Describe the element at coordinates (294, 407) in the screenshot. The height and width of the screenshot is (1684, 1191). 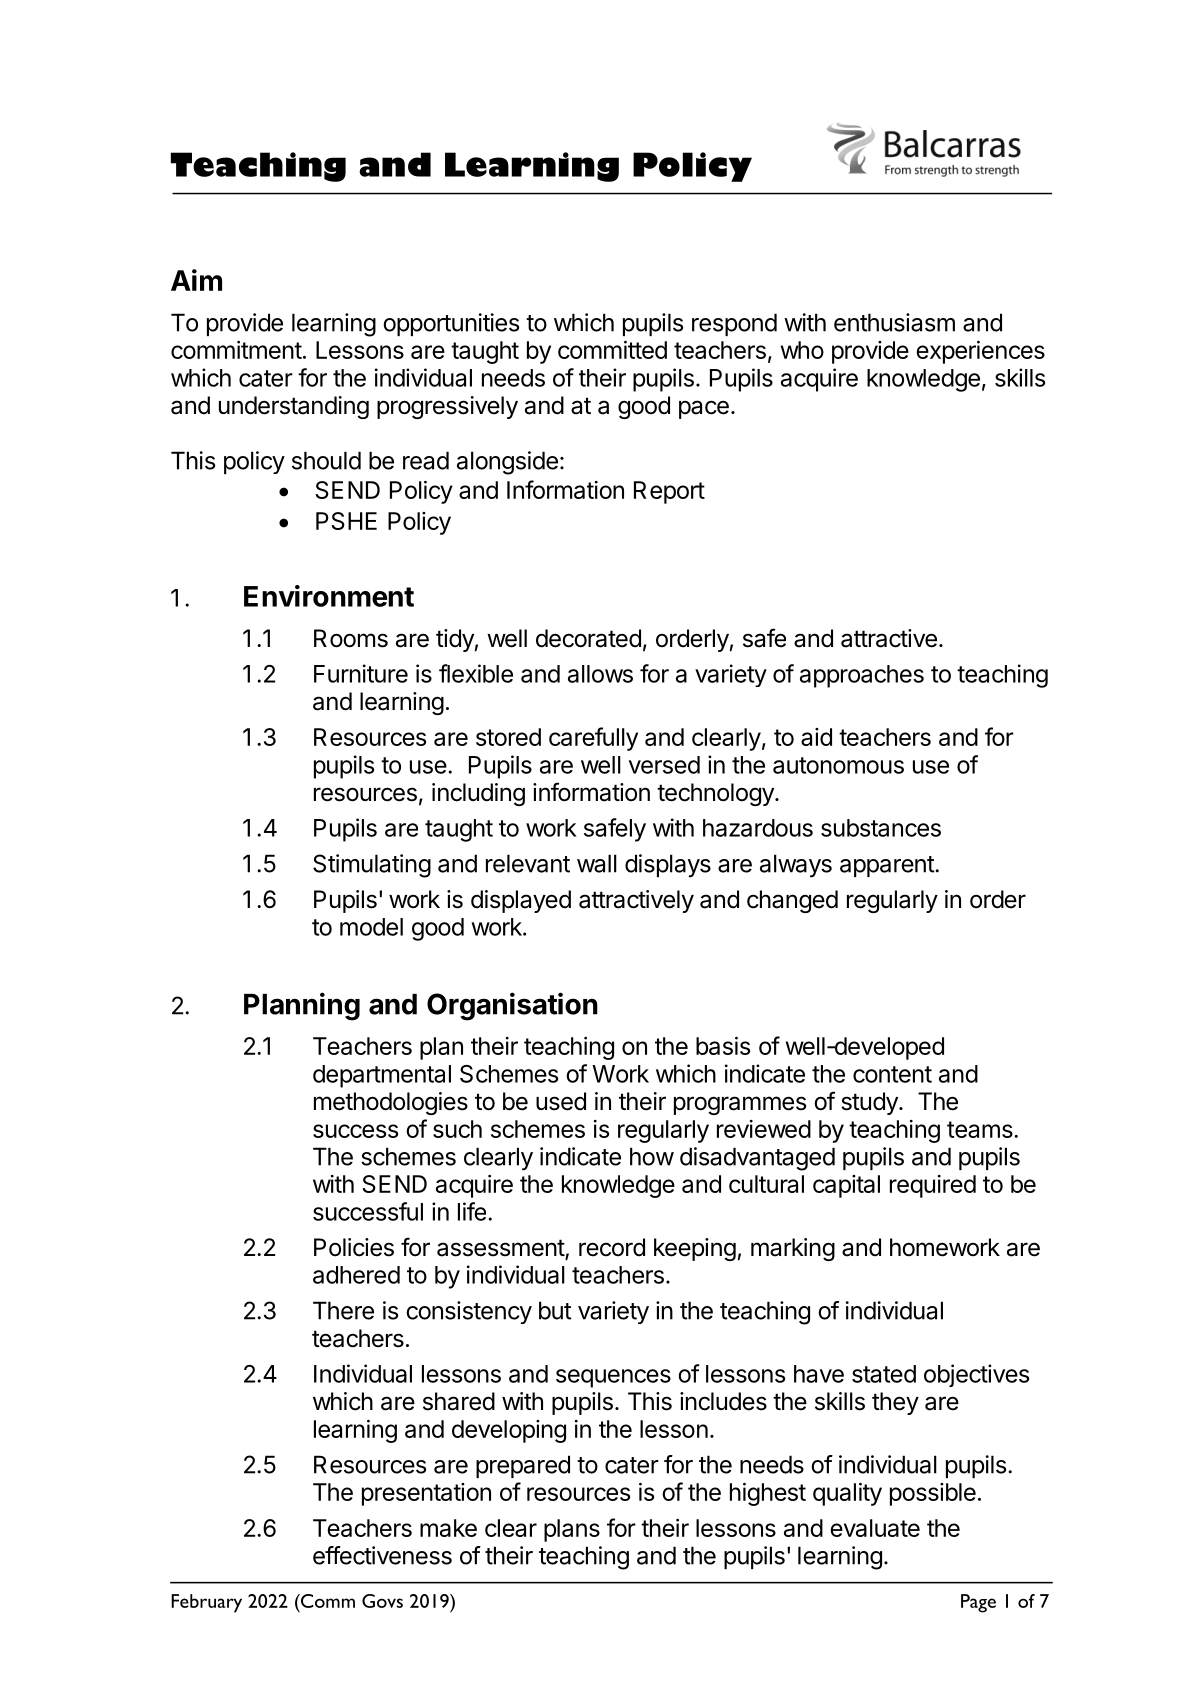
I see `understanding` at that location.
